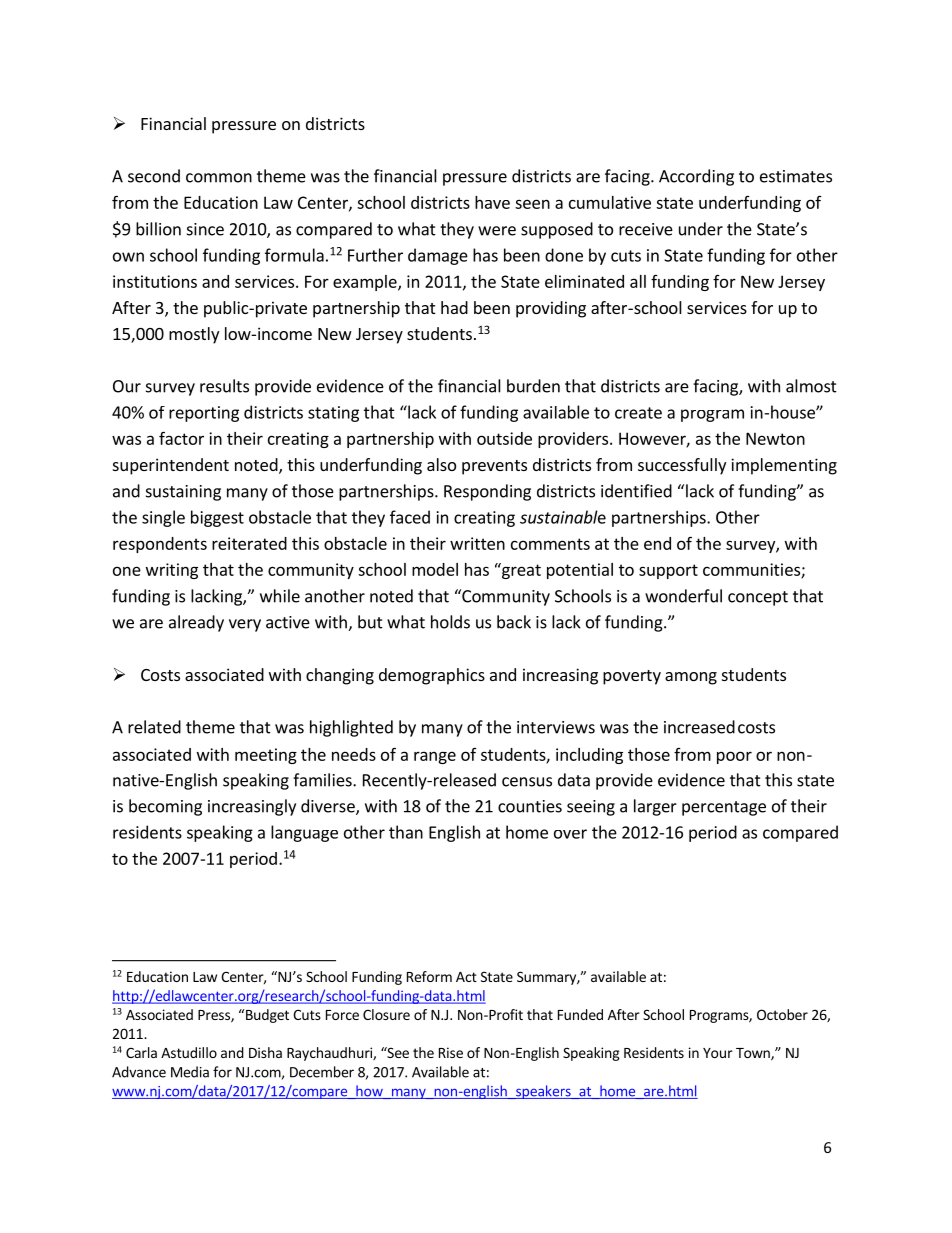 The height and width of the screenshot is (1233, 952). Describe the element at coordinates (530, 806) in the screenshot. I see `counties` at that location.
